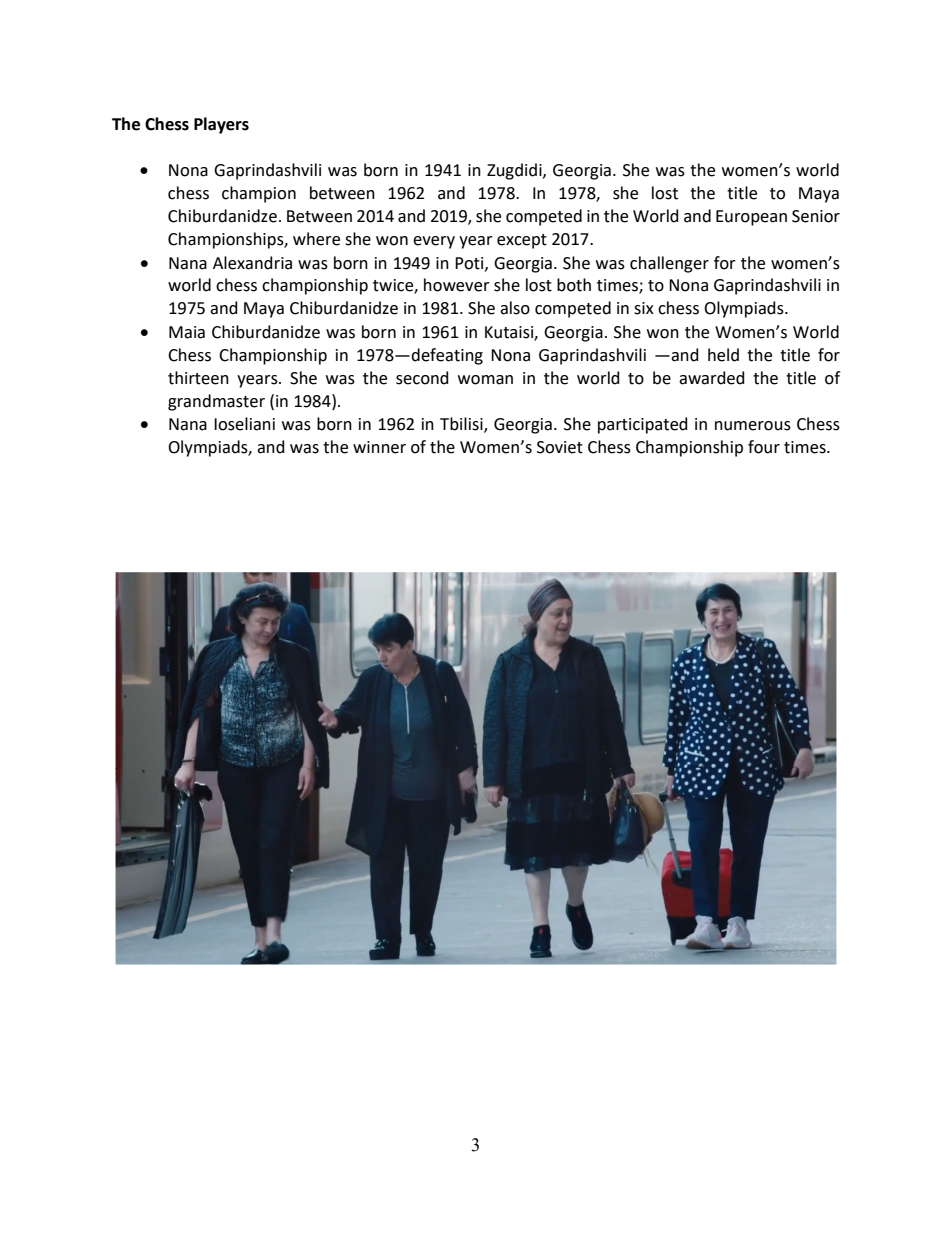  I want to click on where, so click(316, 239).
